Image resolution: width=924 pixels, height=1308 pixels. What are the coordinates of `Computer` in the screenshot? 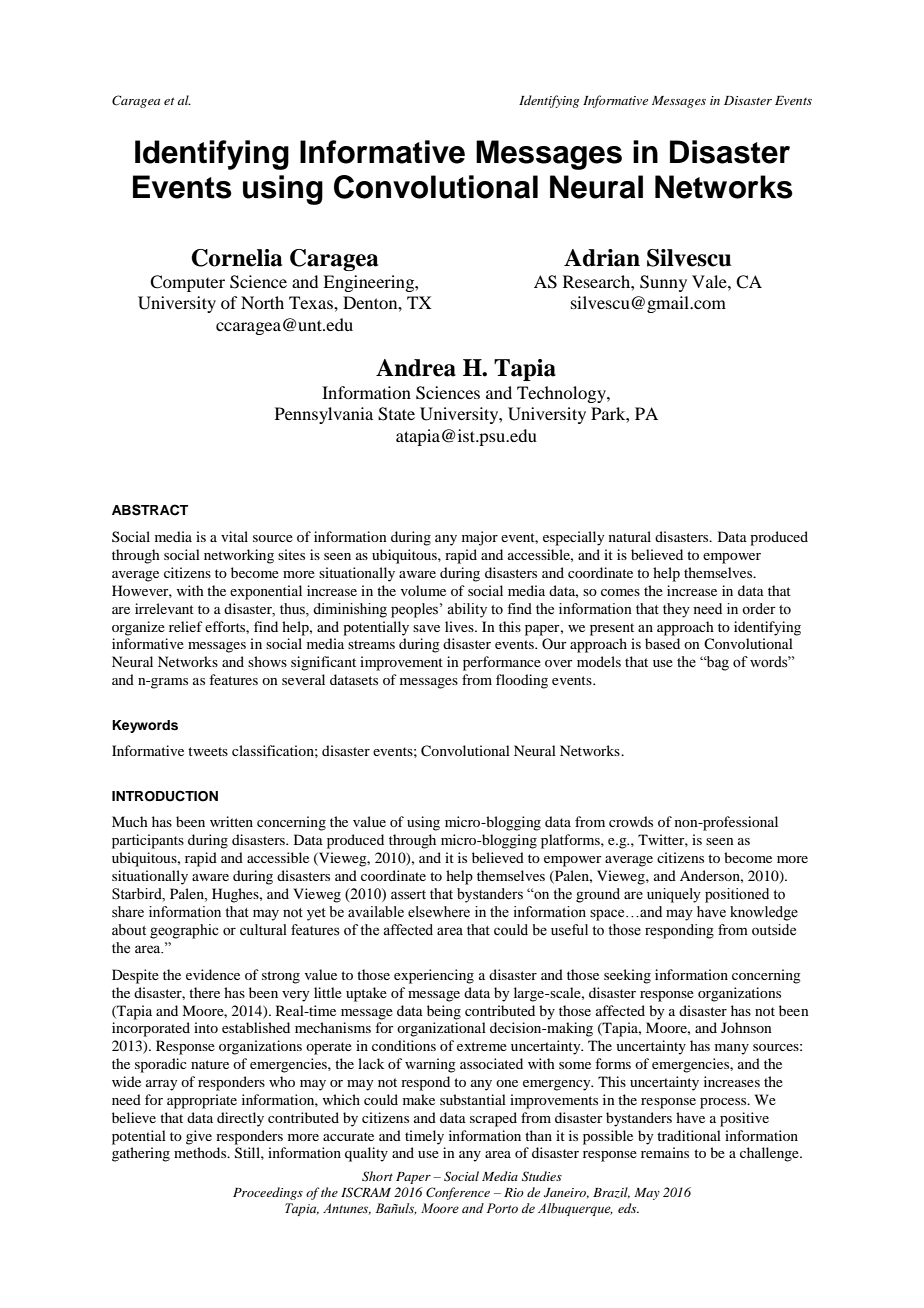 It's located at (187, 283).
